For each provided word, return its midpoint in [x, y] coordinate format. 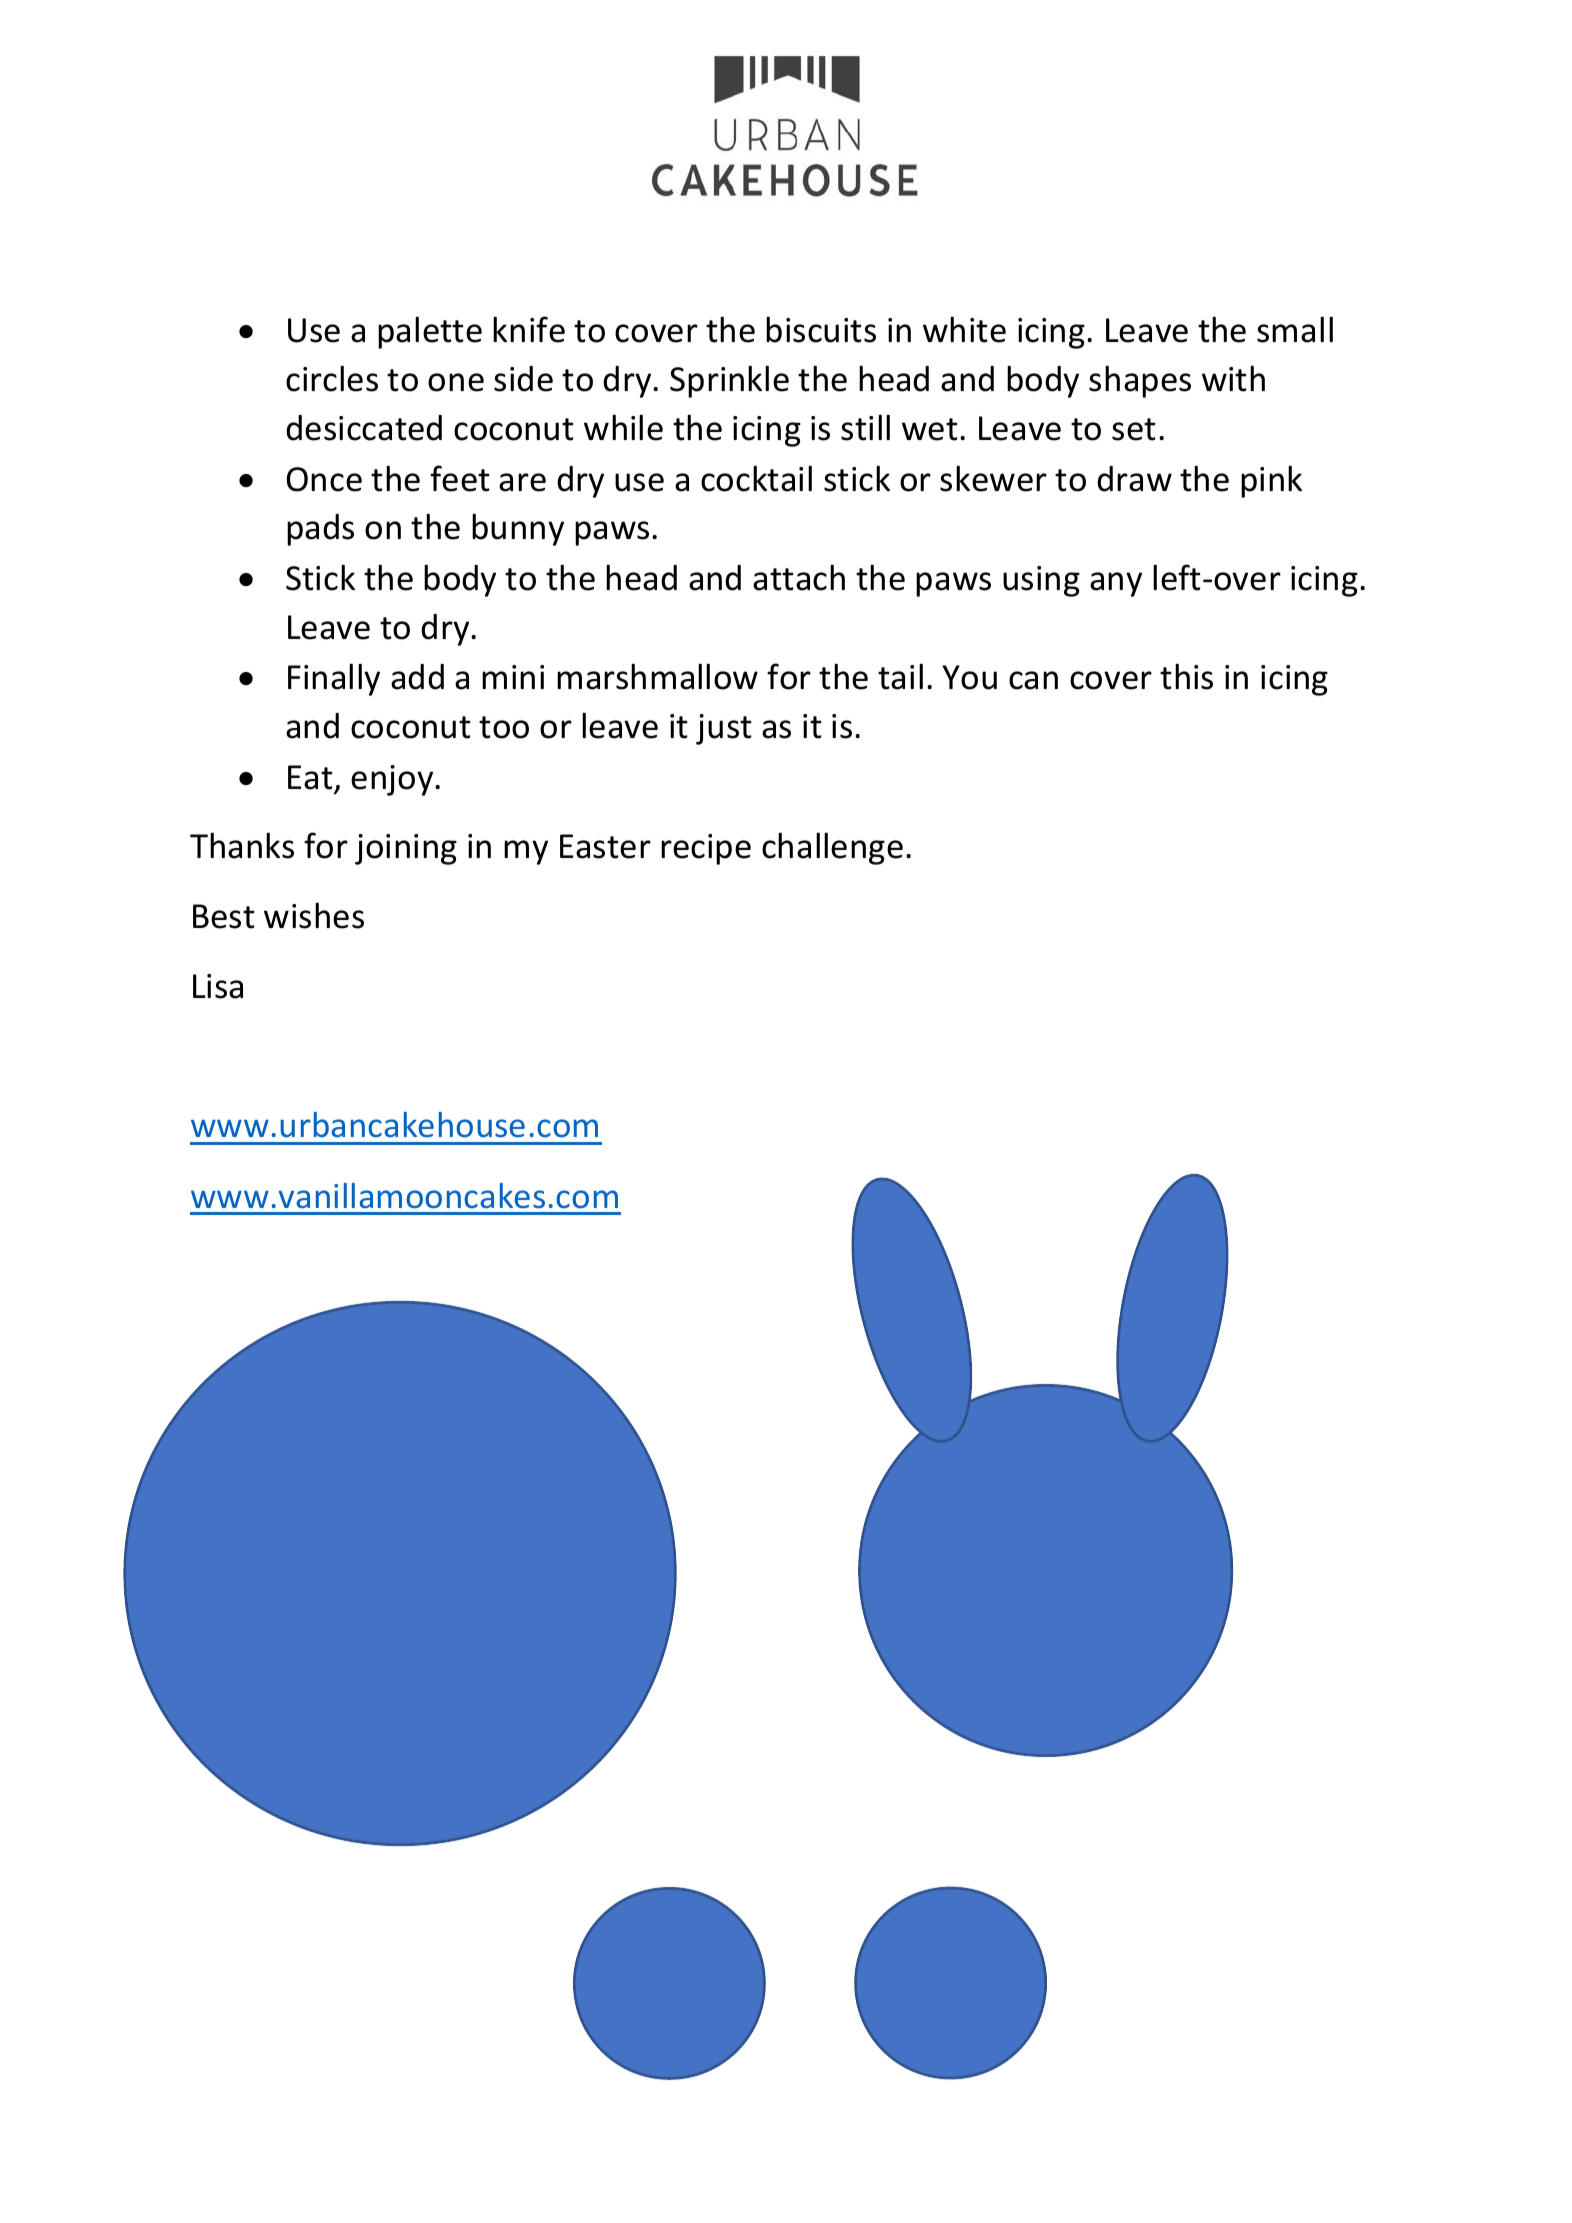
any [1116, 584]
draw [1134, 479]
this [1186, 676]
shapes [1140, 381]
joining [406, 849]
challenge [832, 848]
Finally [334, 679]
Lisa [218, 986]
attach [799, 577]
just [724, 729]
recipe [706, 849]
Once [324, 479]
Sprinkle [729, 381]
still [865, 427]
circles [332, 378]
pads [320, 530]
